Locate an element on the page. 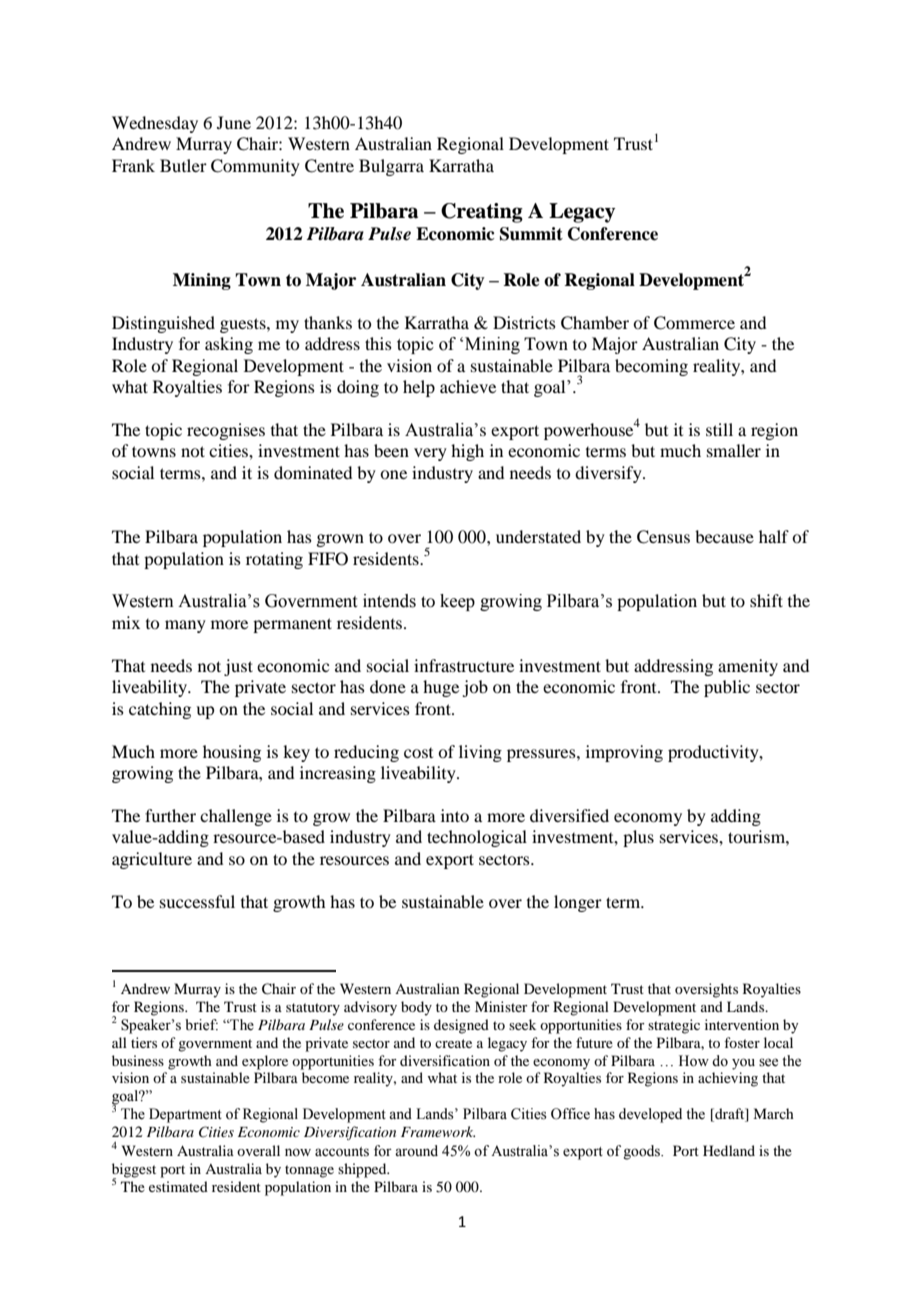 This page has height=1308, width=924. Butler is located at coordinates (183, 165).
